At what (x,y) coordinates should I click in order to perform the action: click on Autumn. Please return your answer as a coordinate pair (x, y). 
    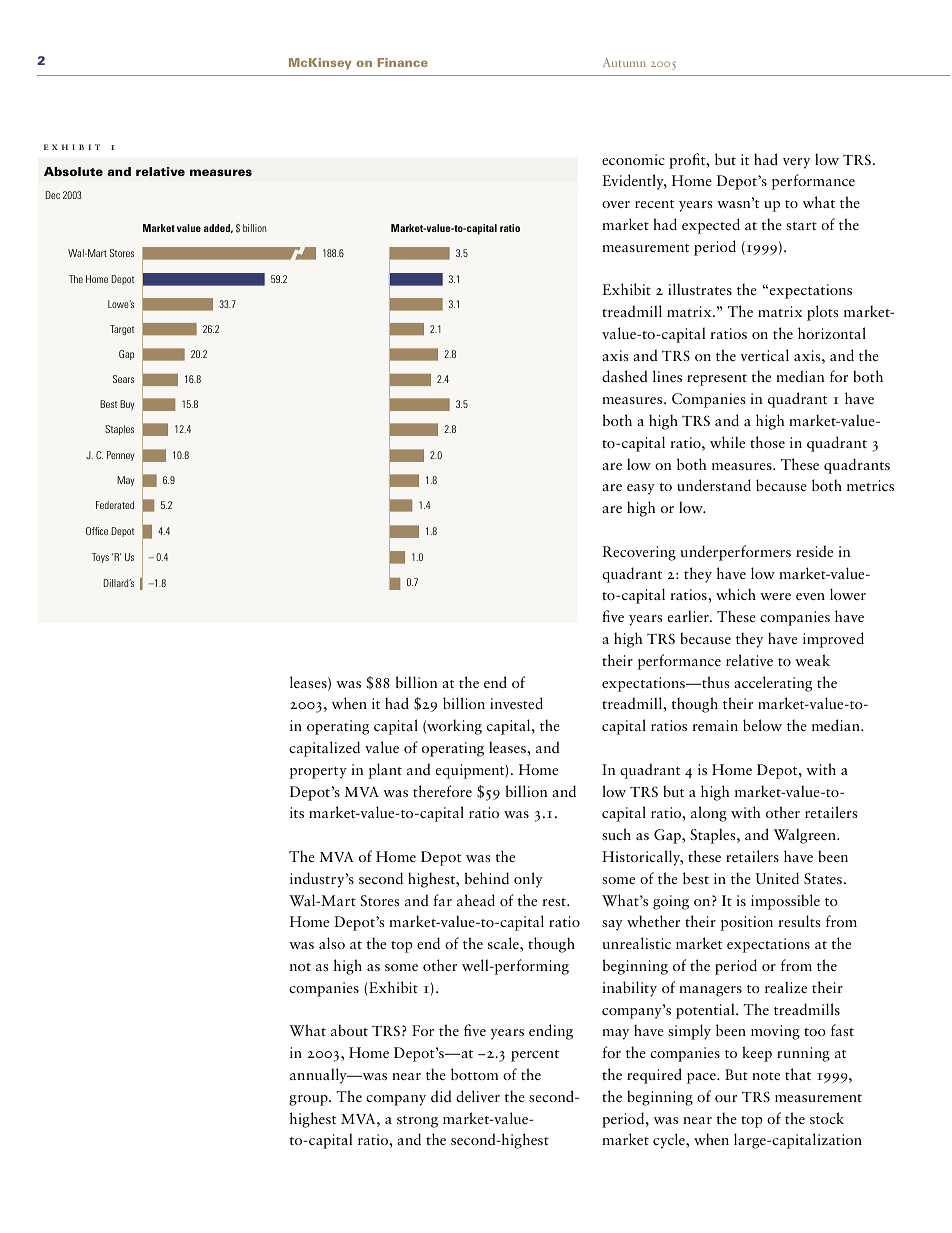
    Looking at the image, I should click on (624, 62).
